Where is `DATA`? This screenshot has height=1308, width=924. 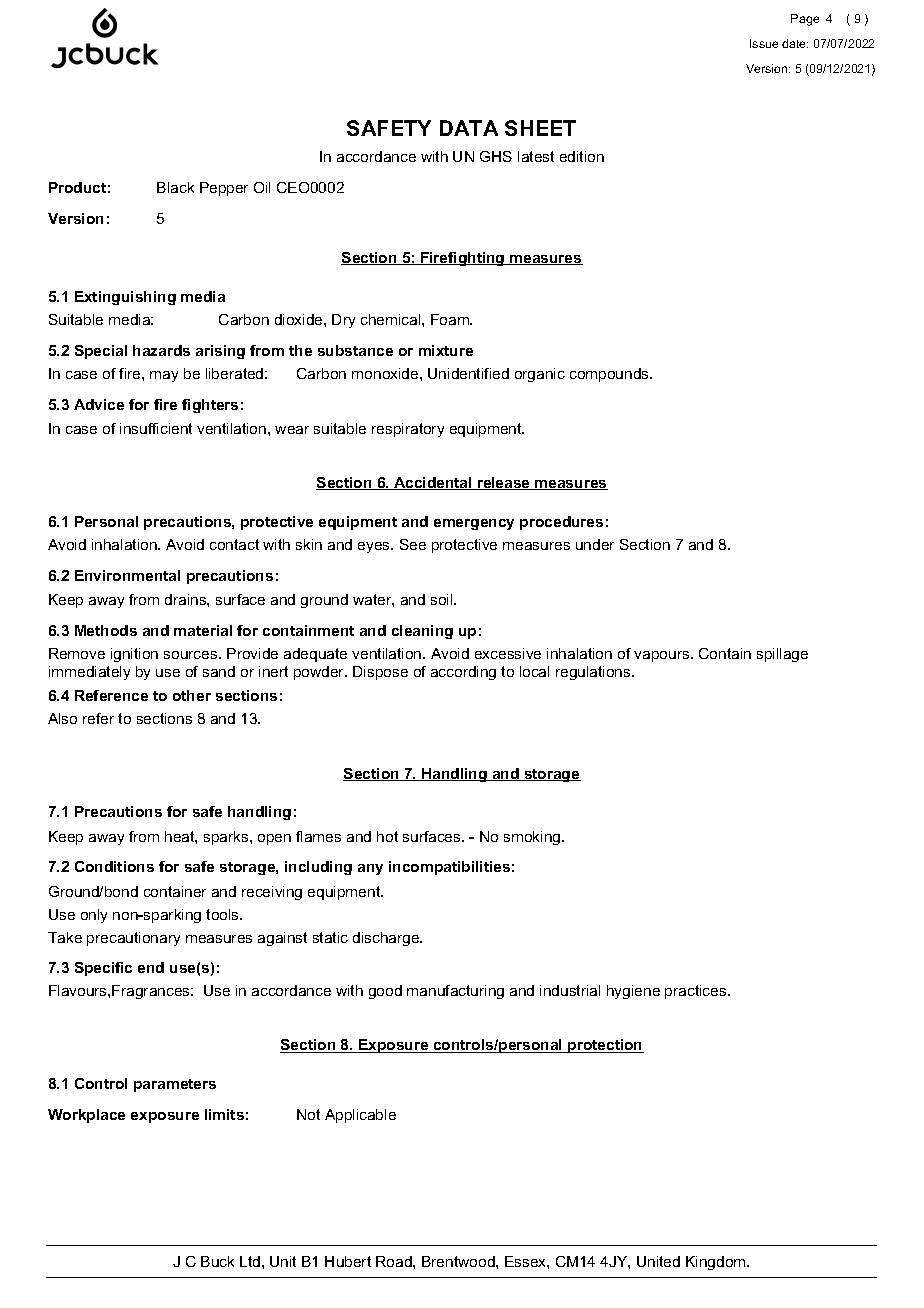
DATA is located at coordinates (469, 128).
